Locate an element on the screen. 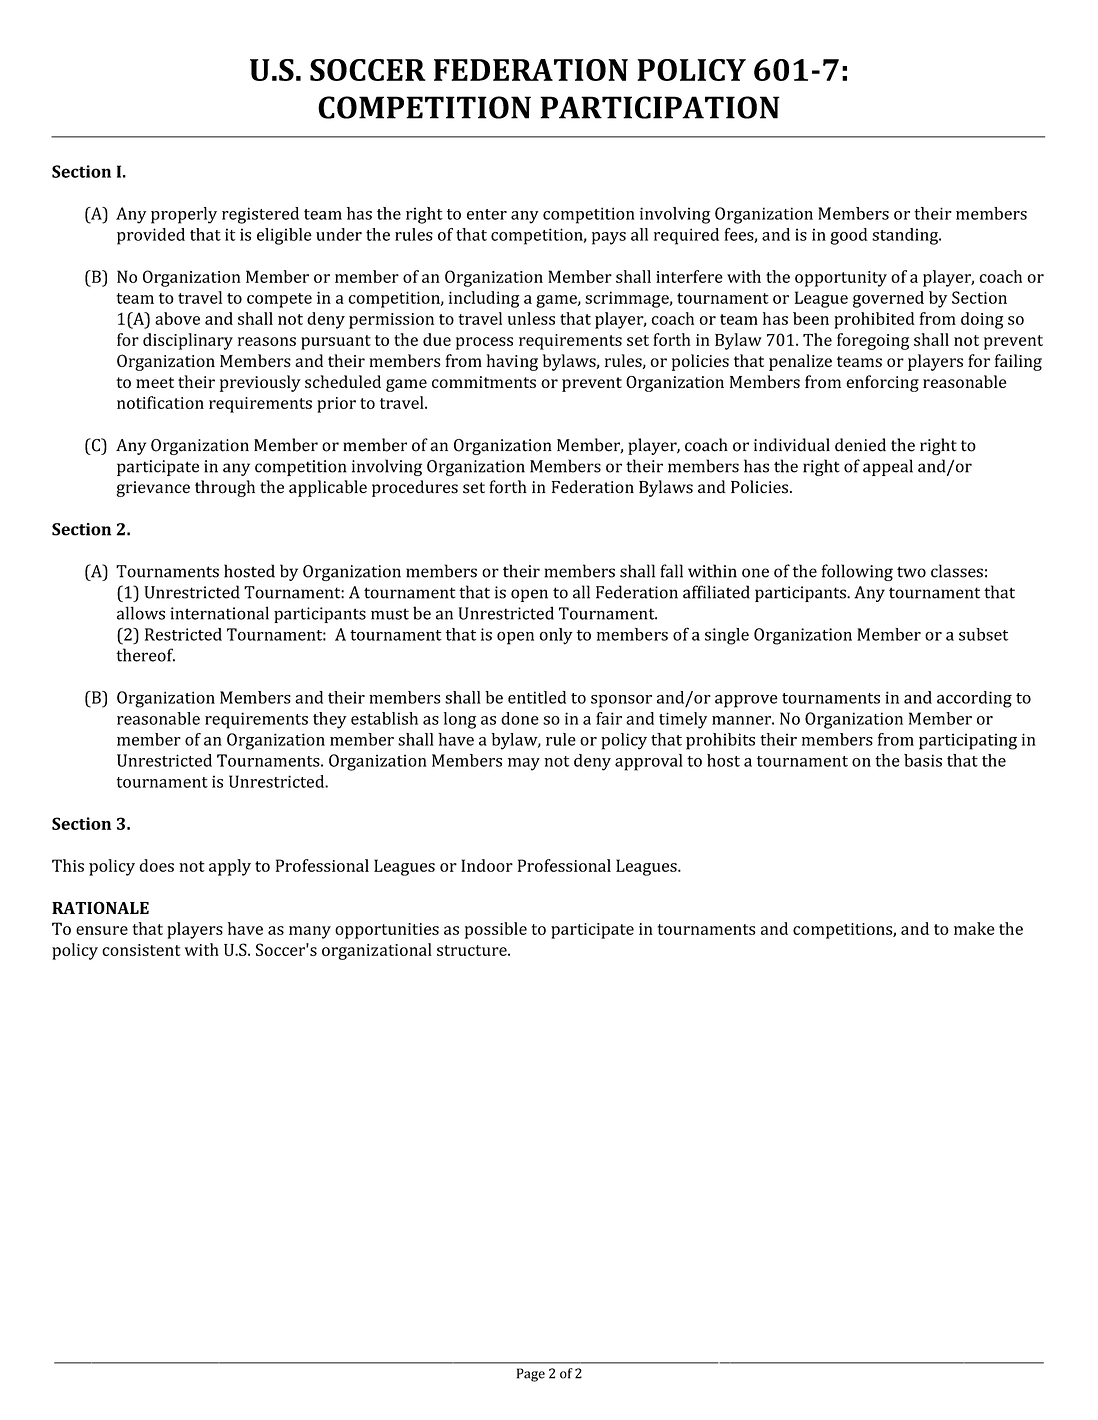  Page is located at coordinates (531, 1375).
